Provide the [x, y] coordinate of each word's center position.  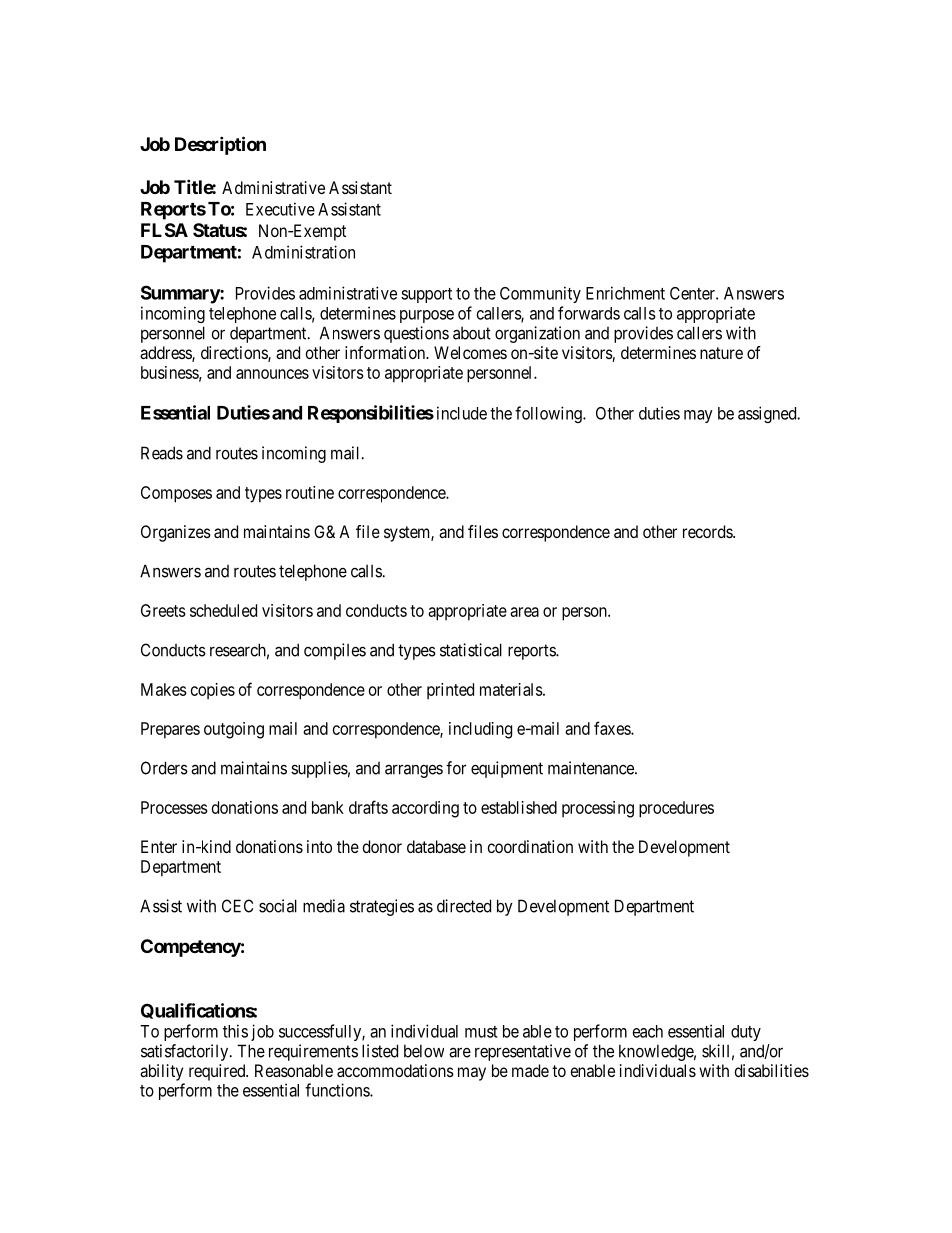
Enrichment [625, 293]
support [426, 295]
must [481, 1032]
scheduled [223, 610]
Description [220, 145]
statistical [471, 650]
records [708, 531]
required [218, 1072]
